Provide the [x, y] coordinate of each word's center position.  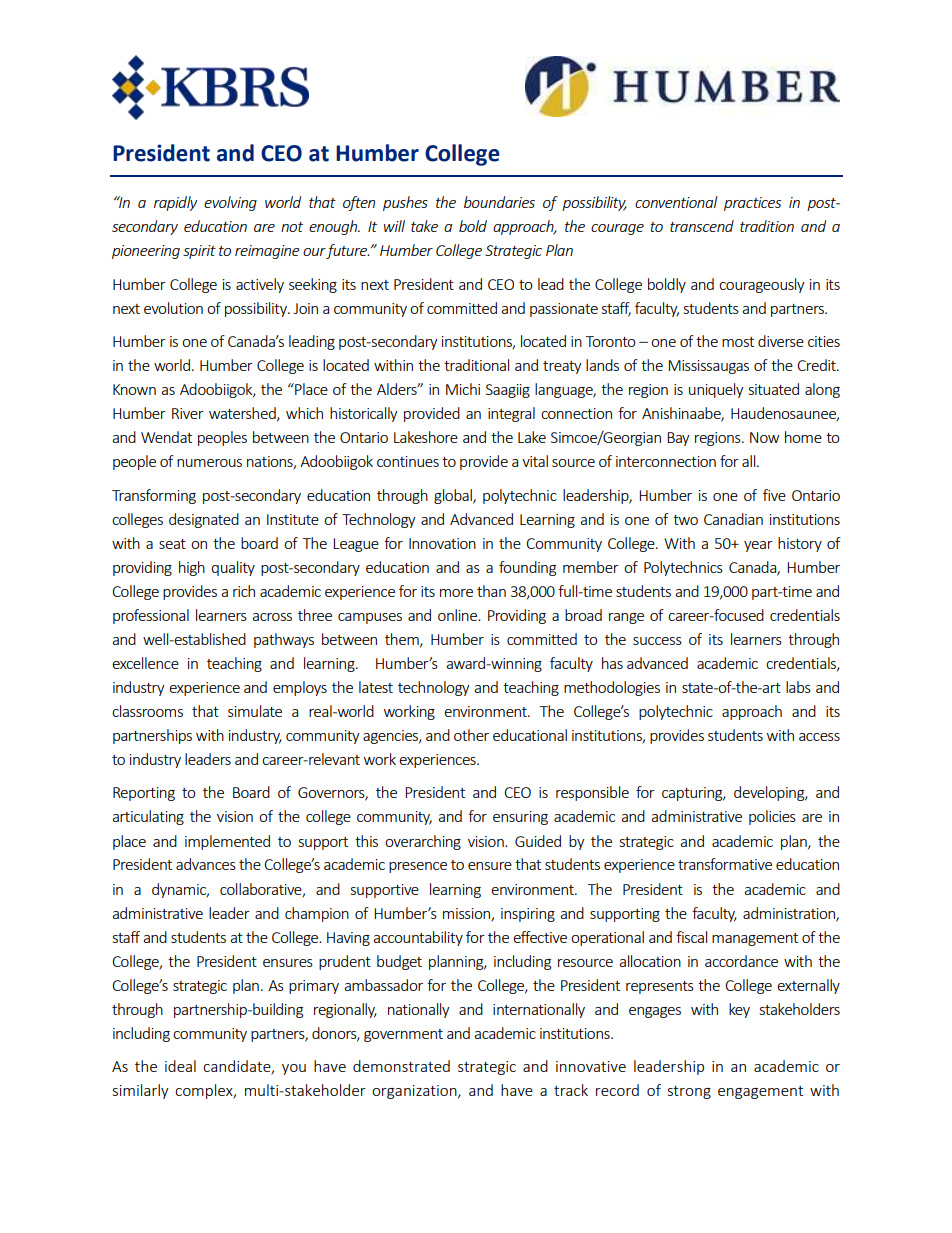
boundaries [499, 202]
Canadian [733, 519]
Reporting [144, 794]
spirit [199, 252]
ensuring [520, 818]
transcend [702, 226]
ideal [180, 1066]
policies [772, 817]
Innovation [442, 543]
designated [204, 520]
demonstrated [401, 1066]
